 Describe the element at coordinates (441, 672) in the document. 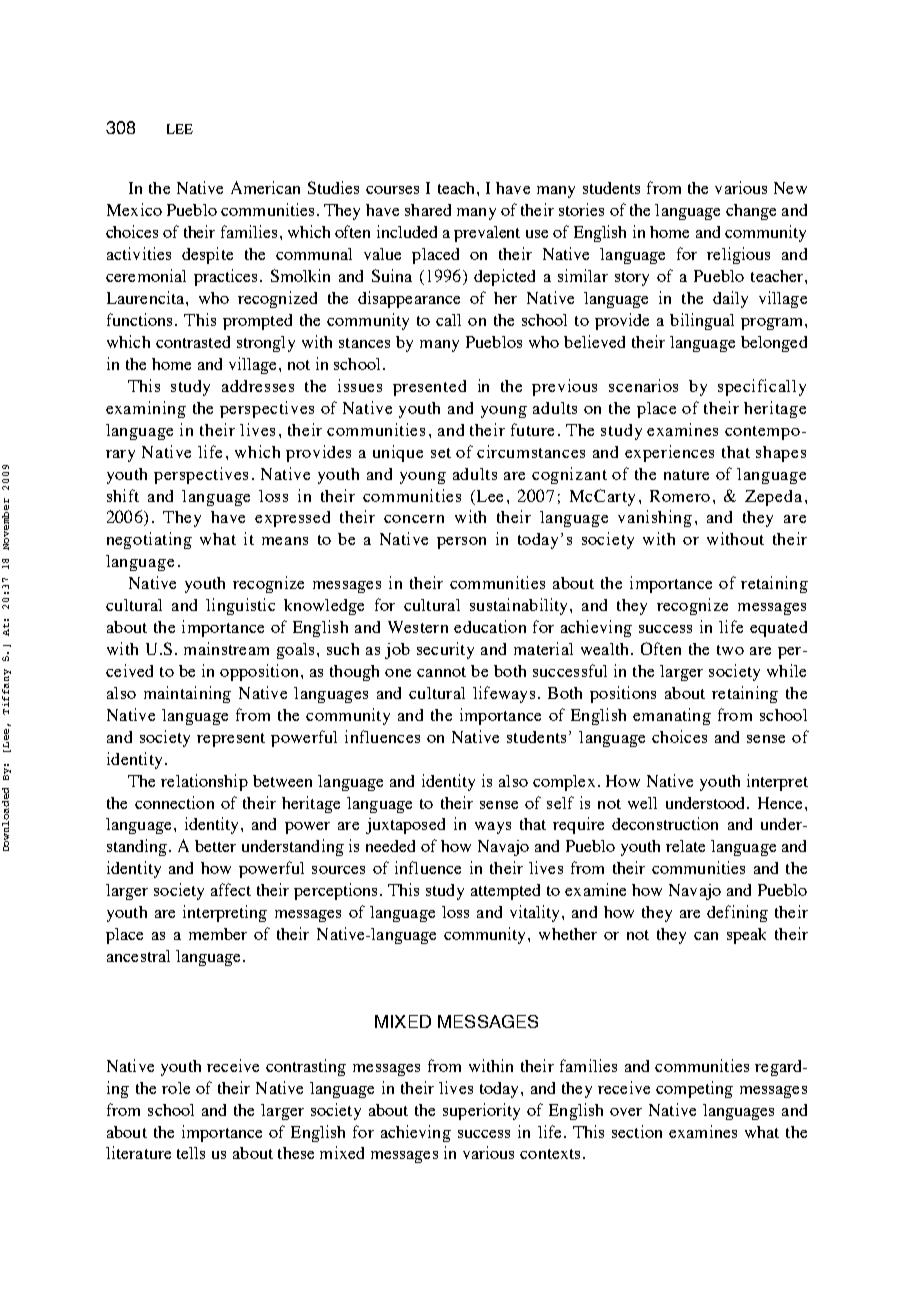

I see `cannot` at that location.
